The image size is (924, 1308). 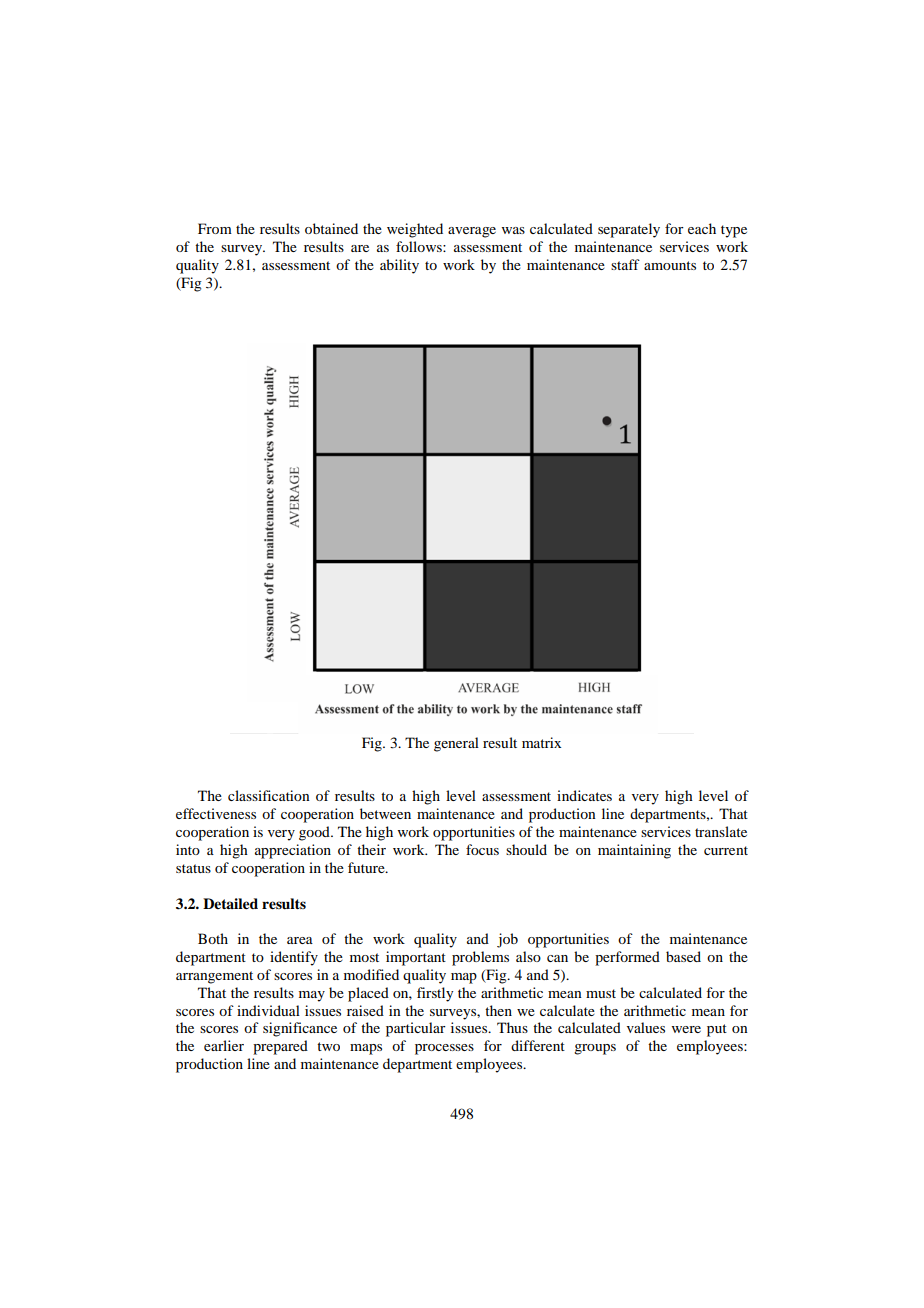 What do you see at coordinates (268, 1010) in the image?
I see `individual` at bounding box center [268, 1010].
